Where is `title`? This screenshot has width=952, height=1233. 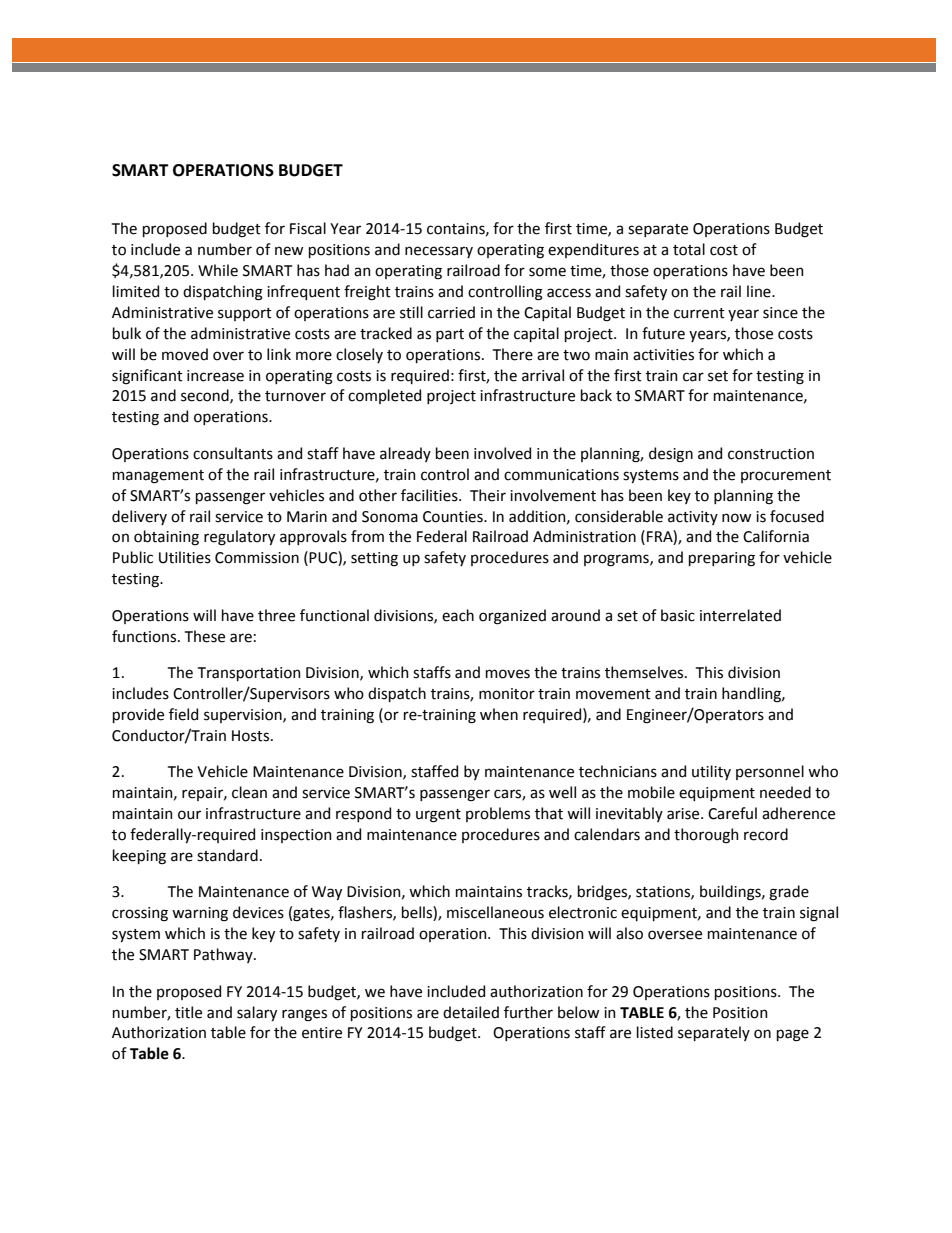 title is located at coordinates (188, 1012).
